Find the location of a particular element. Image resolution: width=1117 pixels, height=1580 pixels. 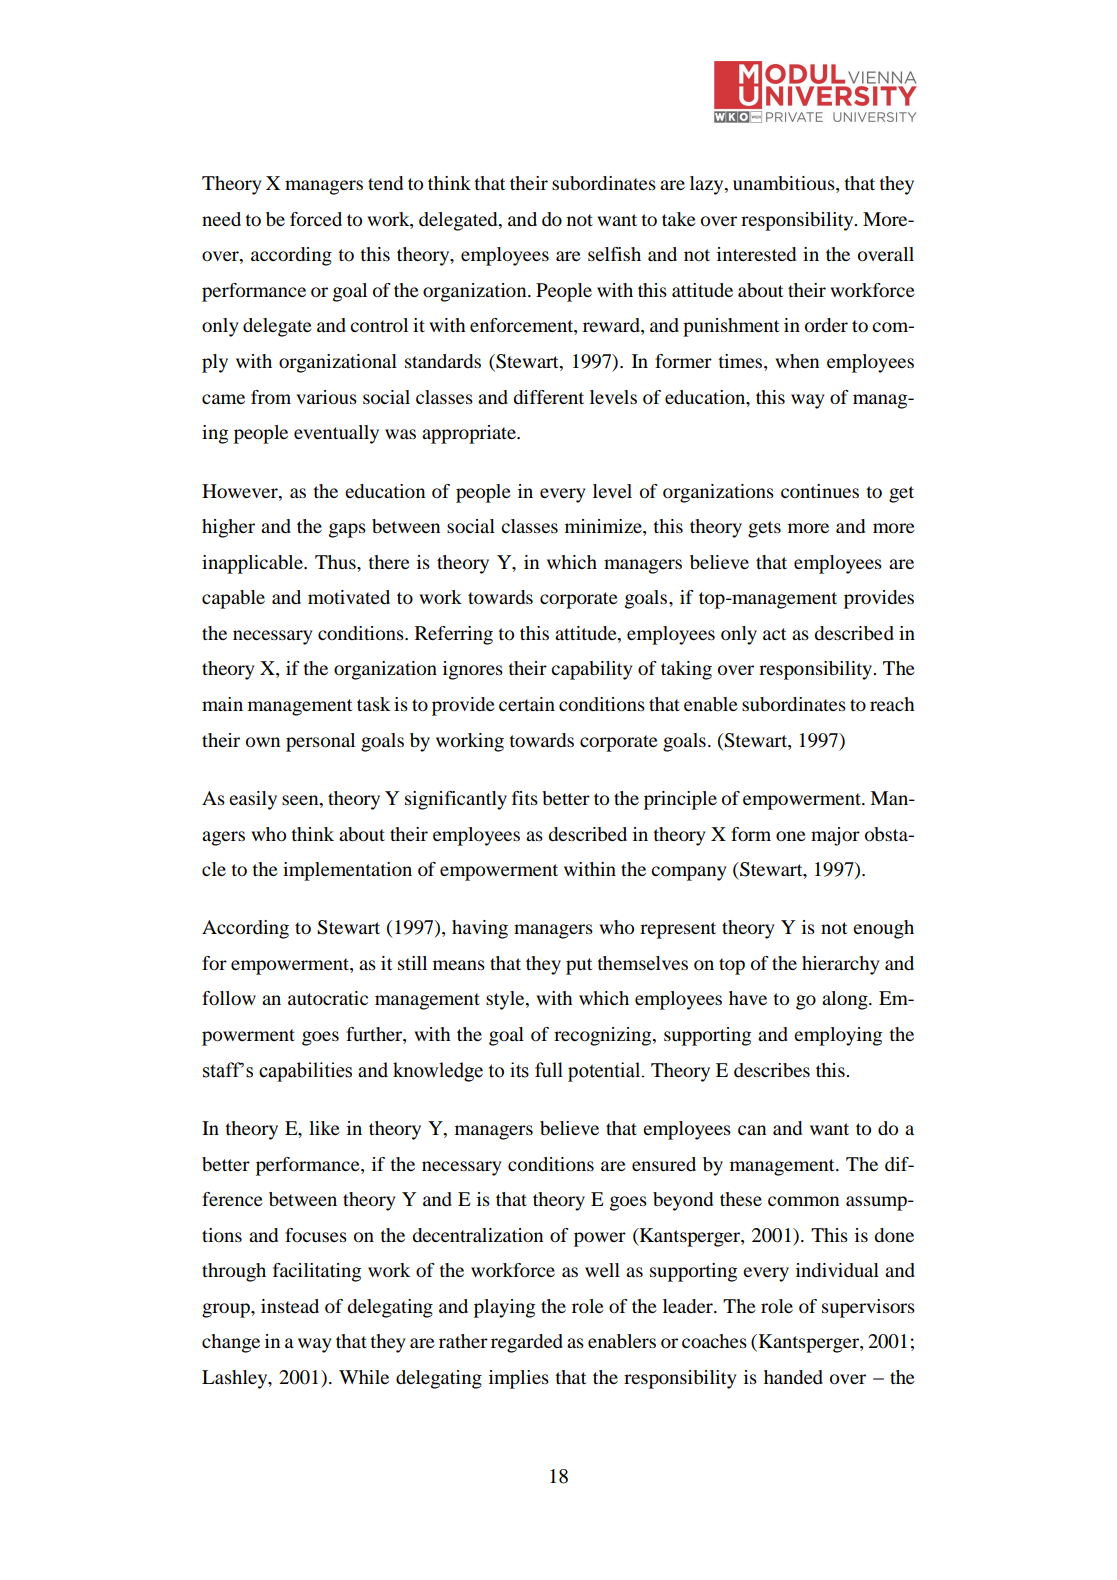

interested is located at coordinates (756, 254).
